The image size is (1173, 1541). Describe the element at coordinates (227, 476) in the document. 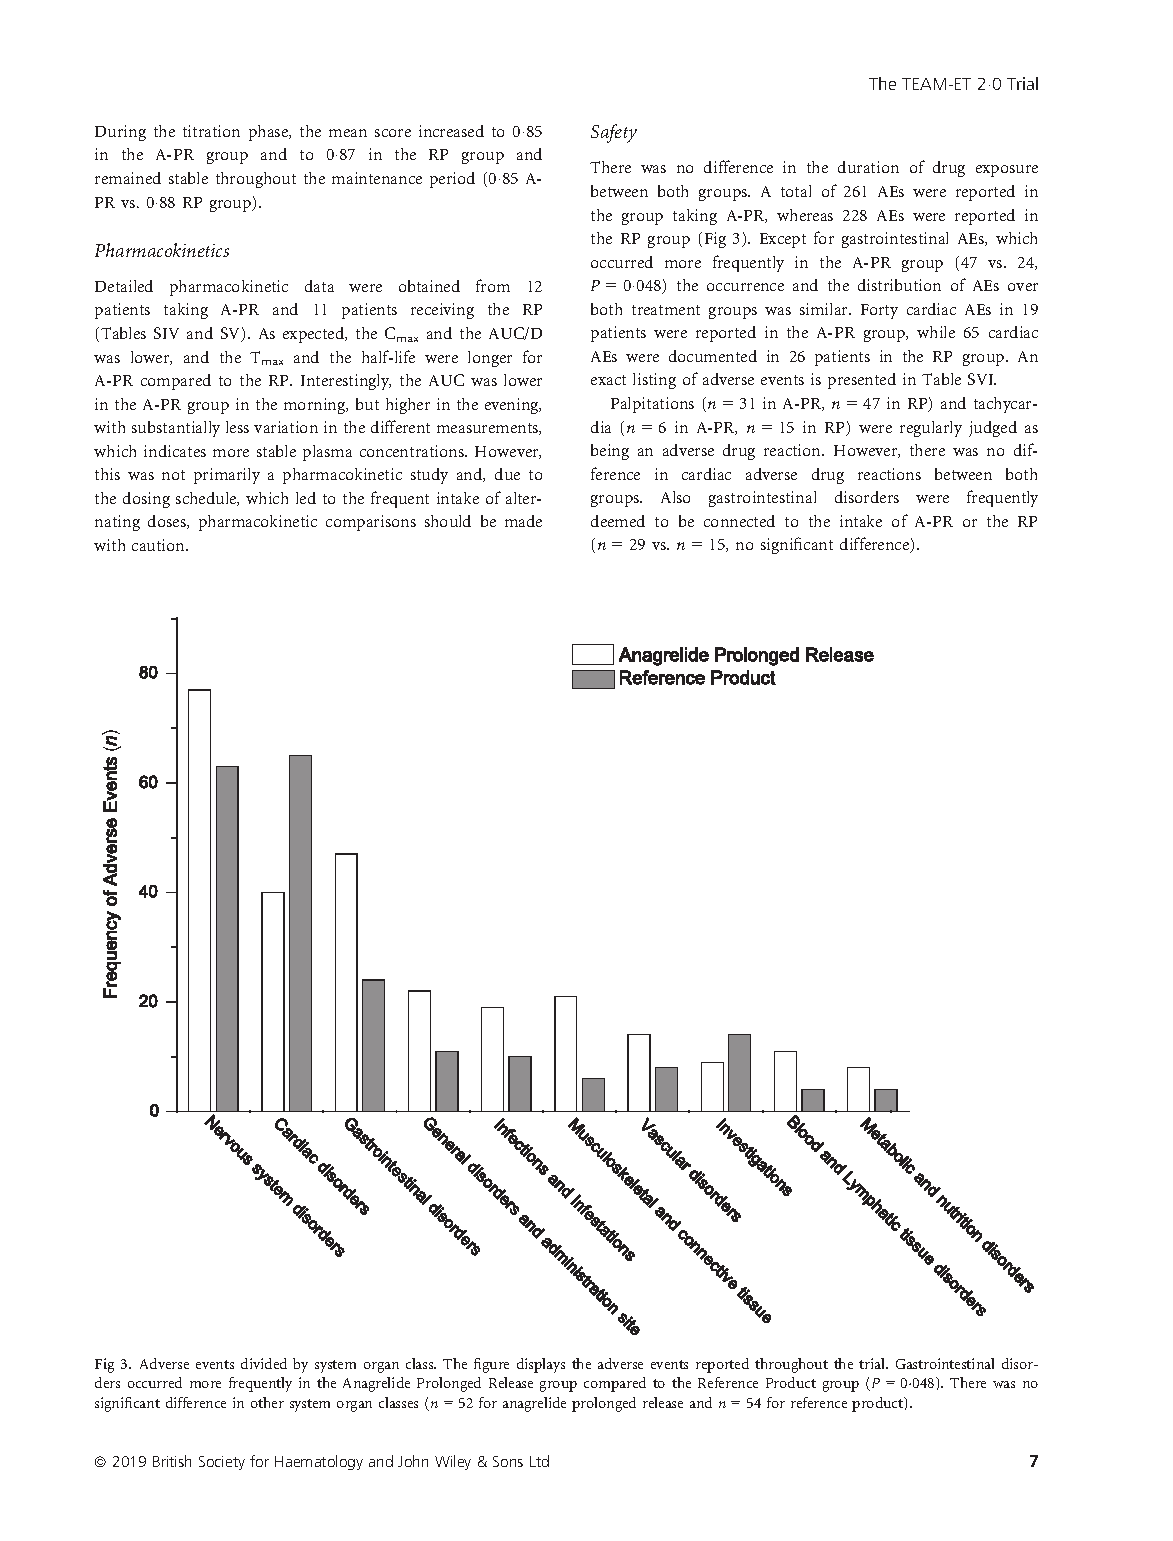

I see `primarily` at that location.
